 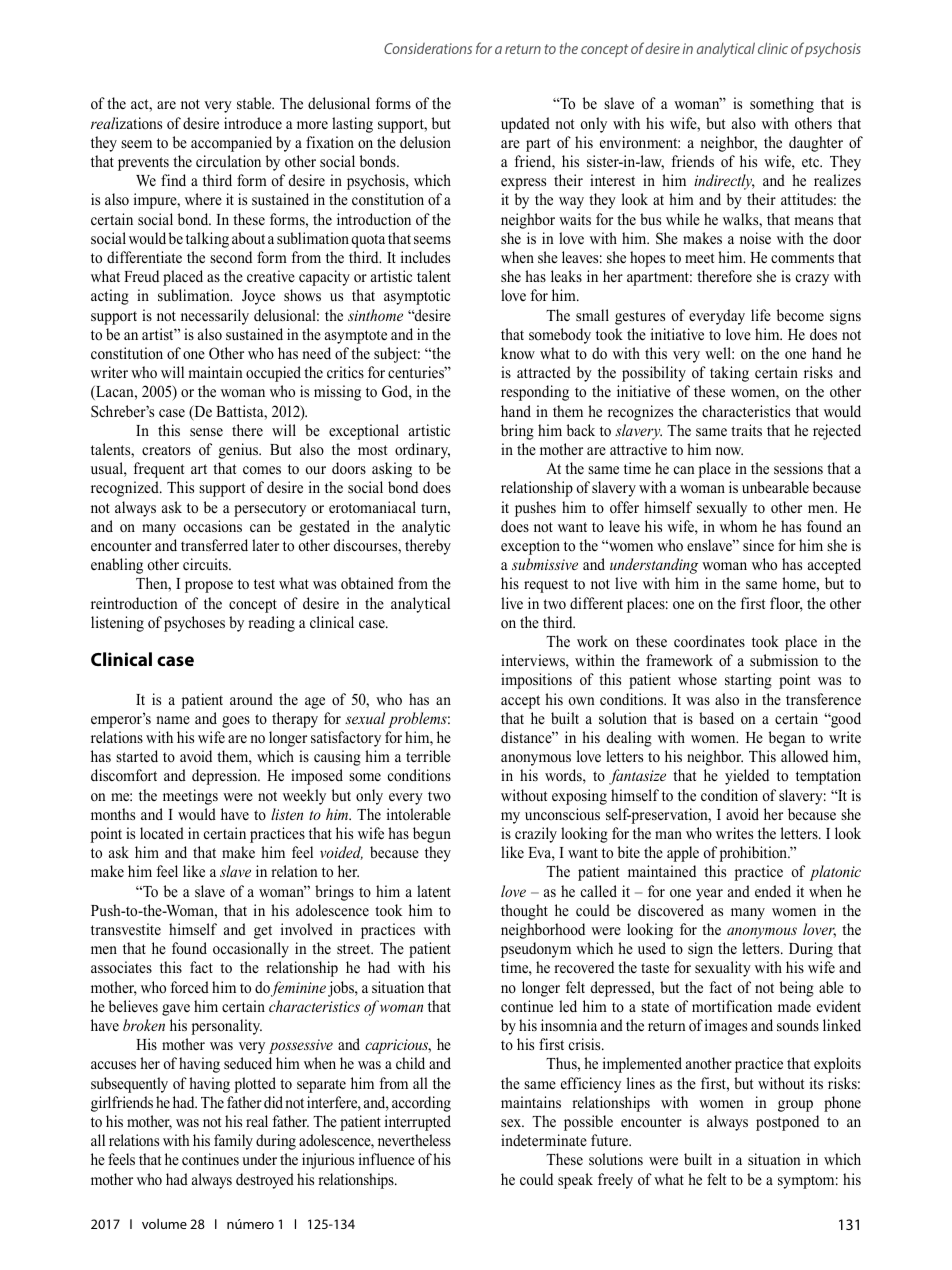 I want to click on located, so click(x=162, y=833).
